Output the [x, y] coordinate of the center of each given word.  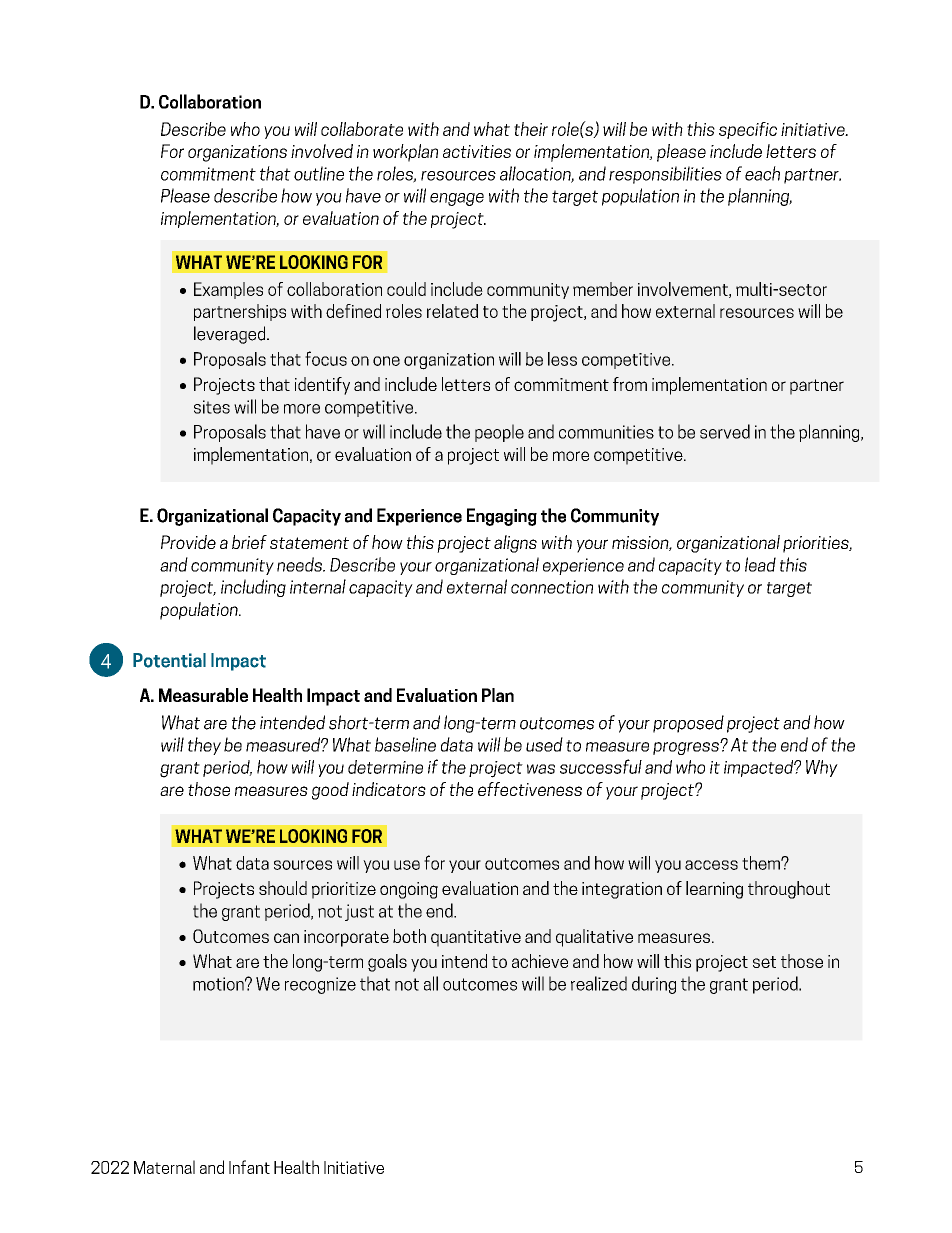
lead [760, 564]
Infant [249, 1167]
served [725, 431]
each [762, 173]
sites [212, 407]
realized [599, 983]
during [654, 985]
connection [552, 587]
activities [477, 151]
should [283, 888]
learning [714, 890]
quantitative [476, 938]
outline [319, 173]
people [499, 433]
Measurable [203, 695]
